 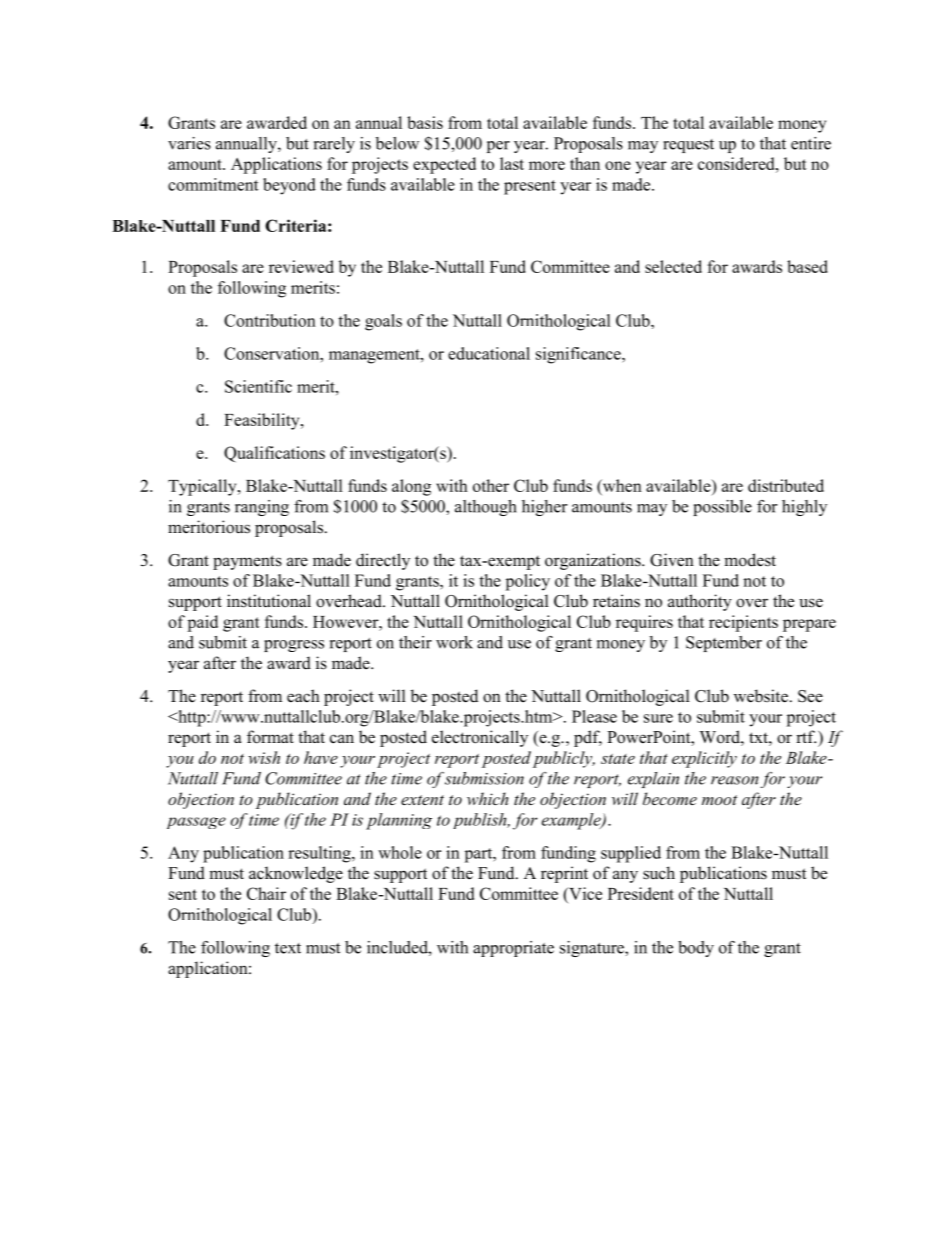 What do you see at coordinates (498, 147) in the screenshot?
I see `per` at bounding box center [498, 147].
